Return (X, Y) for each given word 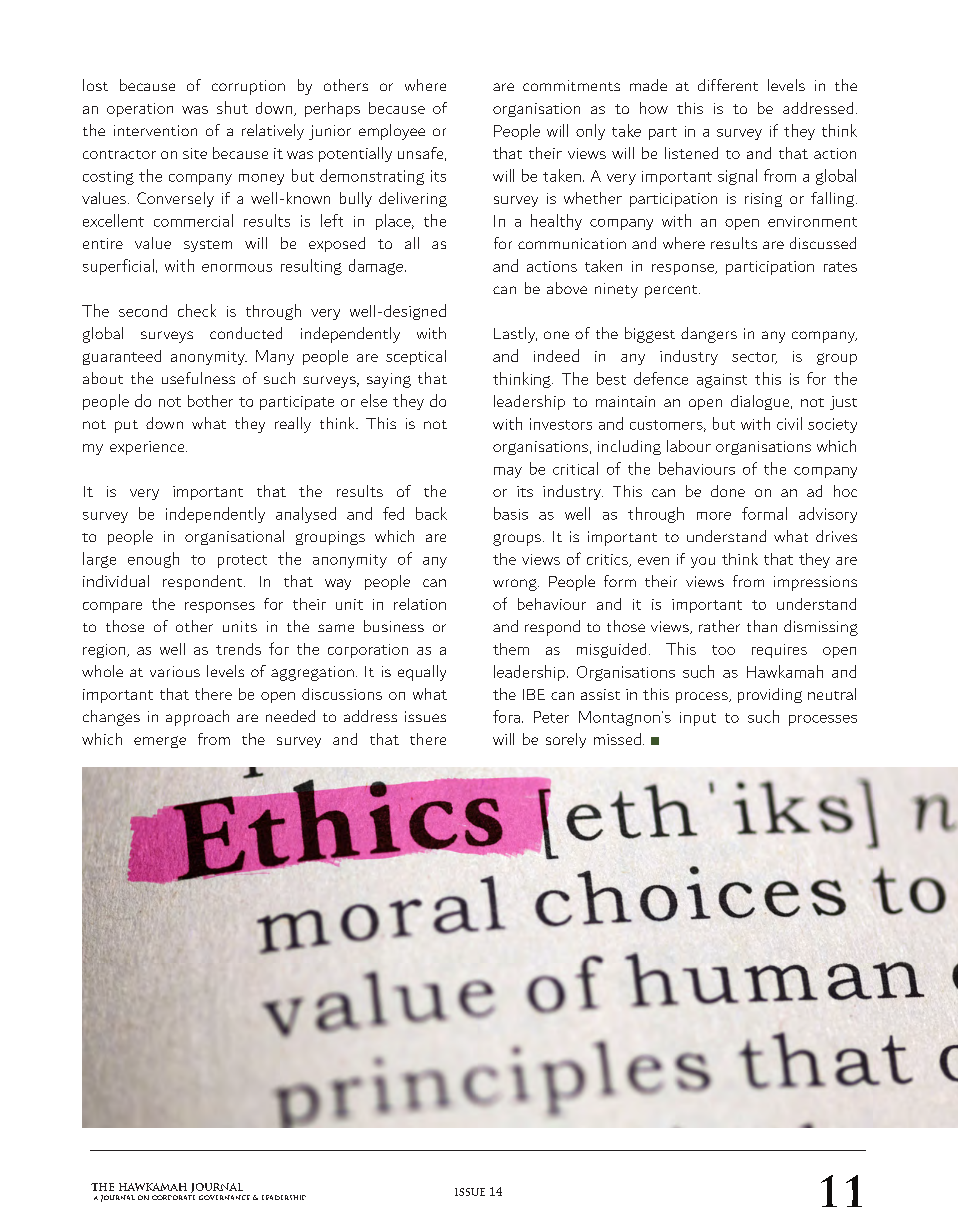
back (431, 513)
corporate (173, 1197)
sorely (566, 740)
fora (506, 716)
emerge (160, 742)
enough (153, 560)
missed (617, 739)
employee (392, 132)
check (197, 310)
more (714, 516)
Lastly (515, 335)
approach (197, 718)
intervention (155, 130)
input (698, 719)
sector (754, 358)
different (728, 85)
